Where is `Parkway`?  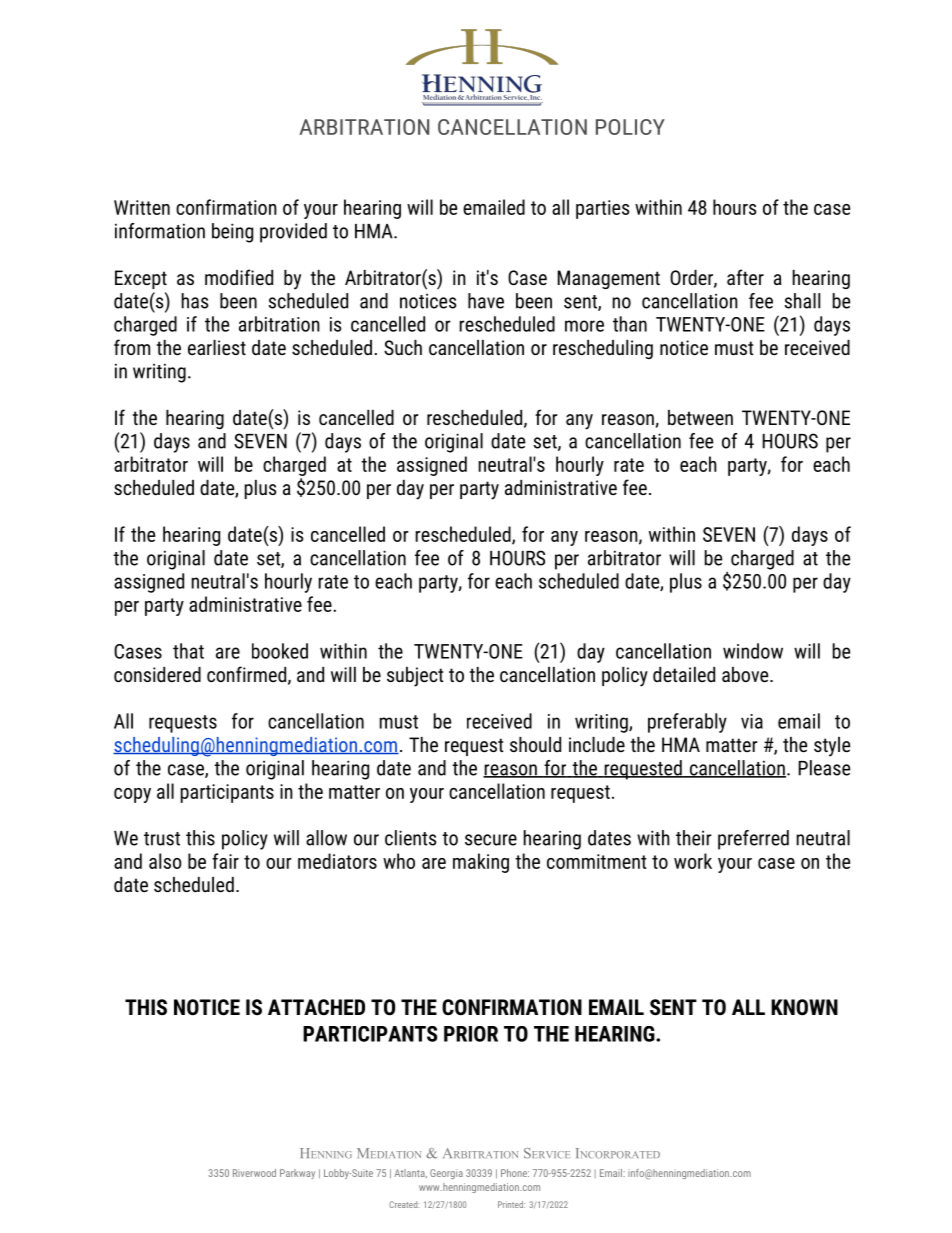 Parkway is located at coordinates (297, 1174).
